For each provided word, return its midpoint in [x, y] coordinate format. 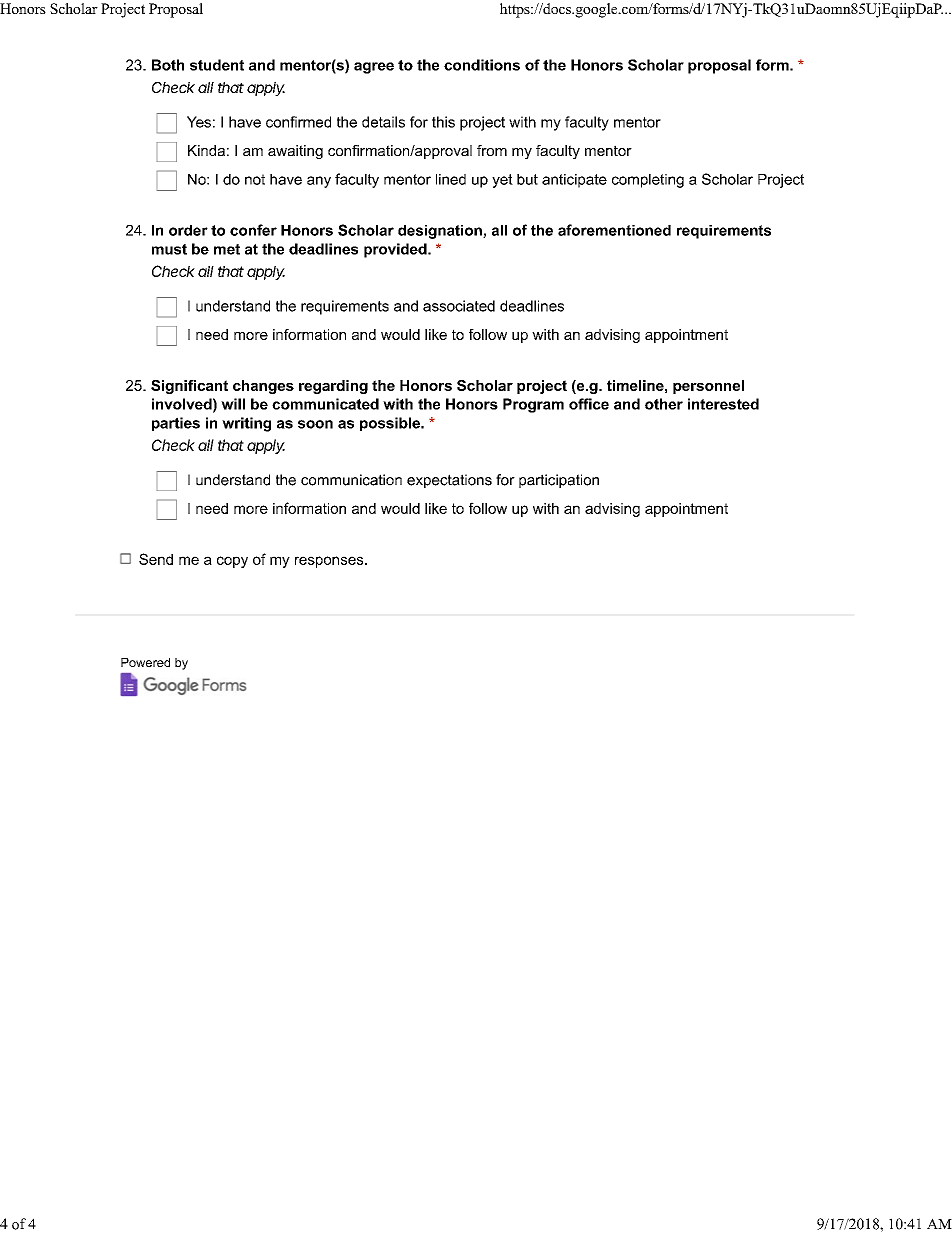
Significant [189, 387]
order [188, 230]
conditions [482, 65]
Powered [145, 662]
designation [441, 232]
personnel [708, 387]
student [217, 65]
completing [648, 181]
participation [559, 481]
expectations [449, 481]
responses [330, 562]
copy [232, 562]
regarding [333, 387]
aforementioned [614, 230]
